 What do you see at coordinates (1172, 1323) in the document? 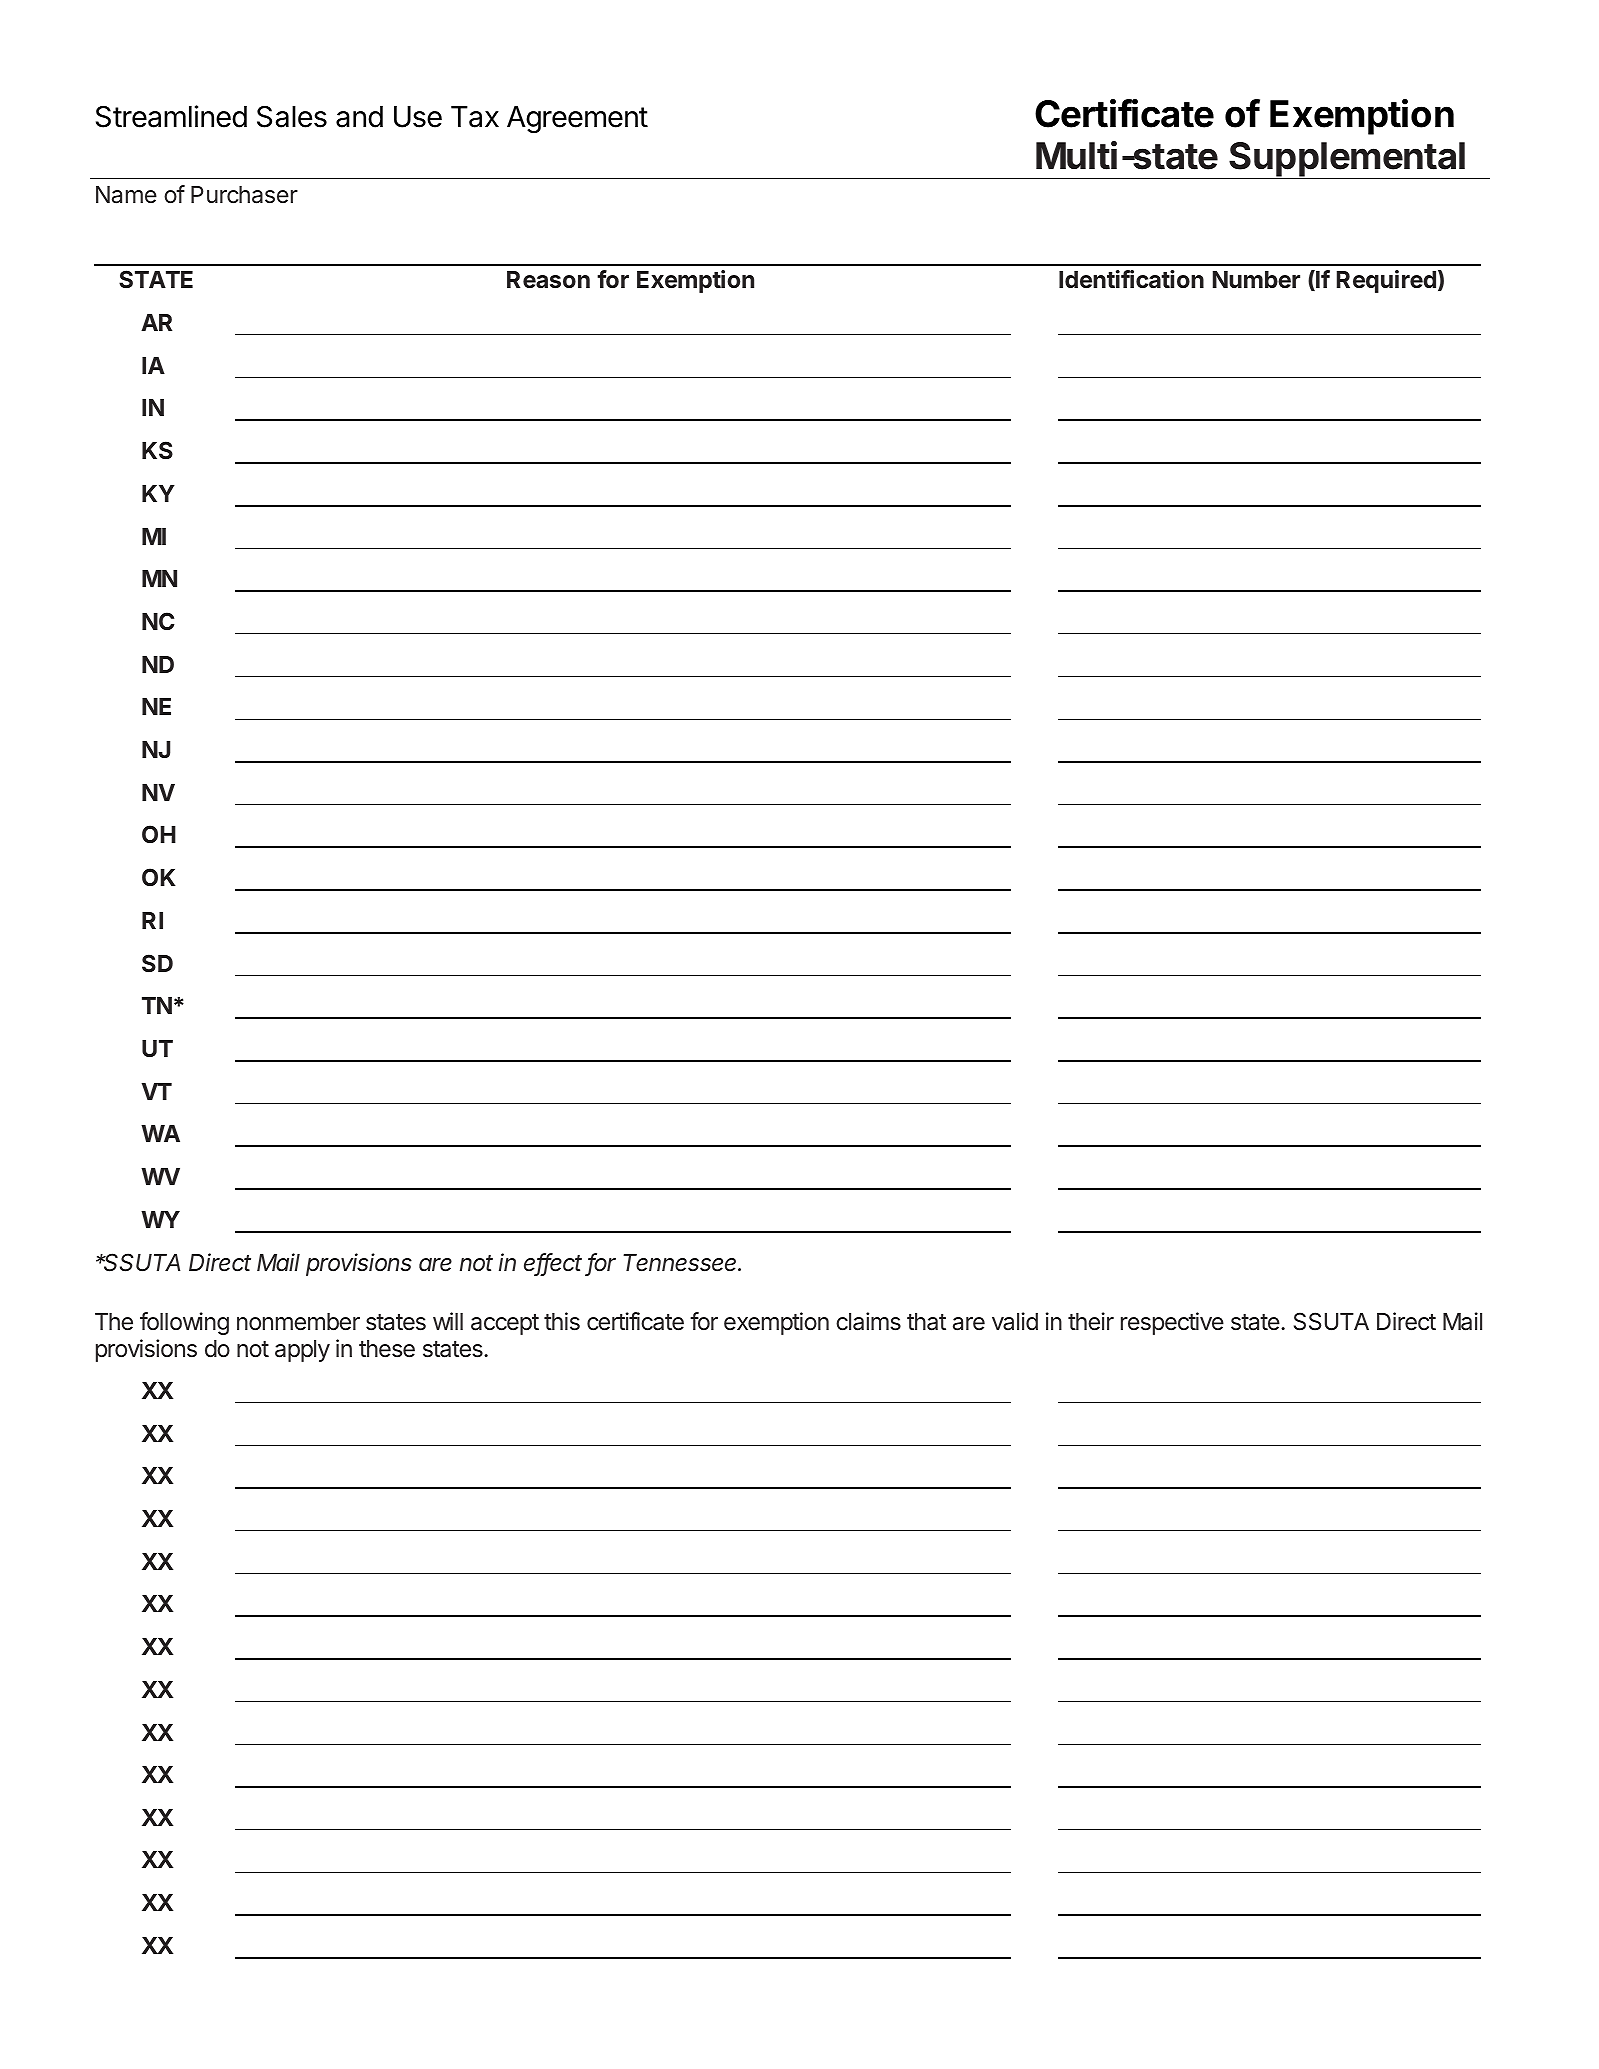
I see `respective` at bounding box center [1172, 1323].
